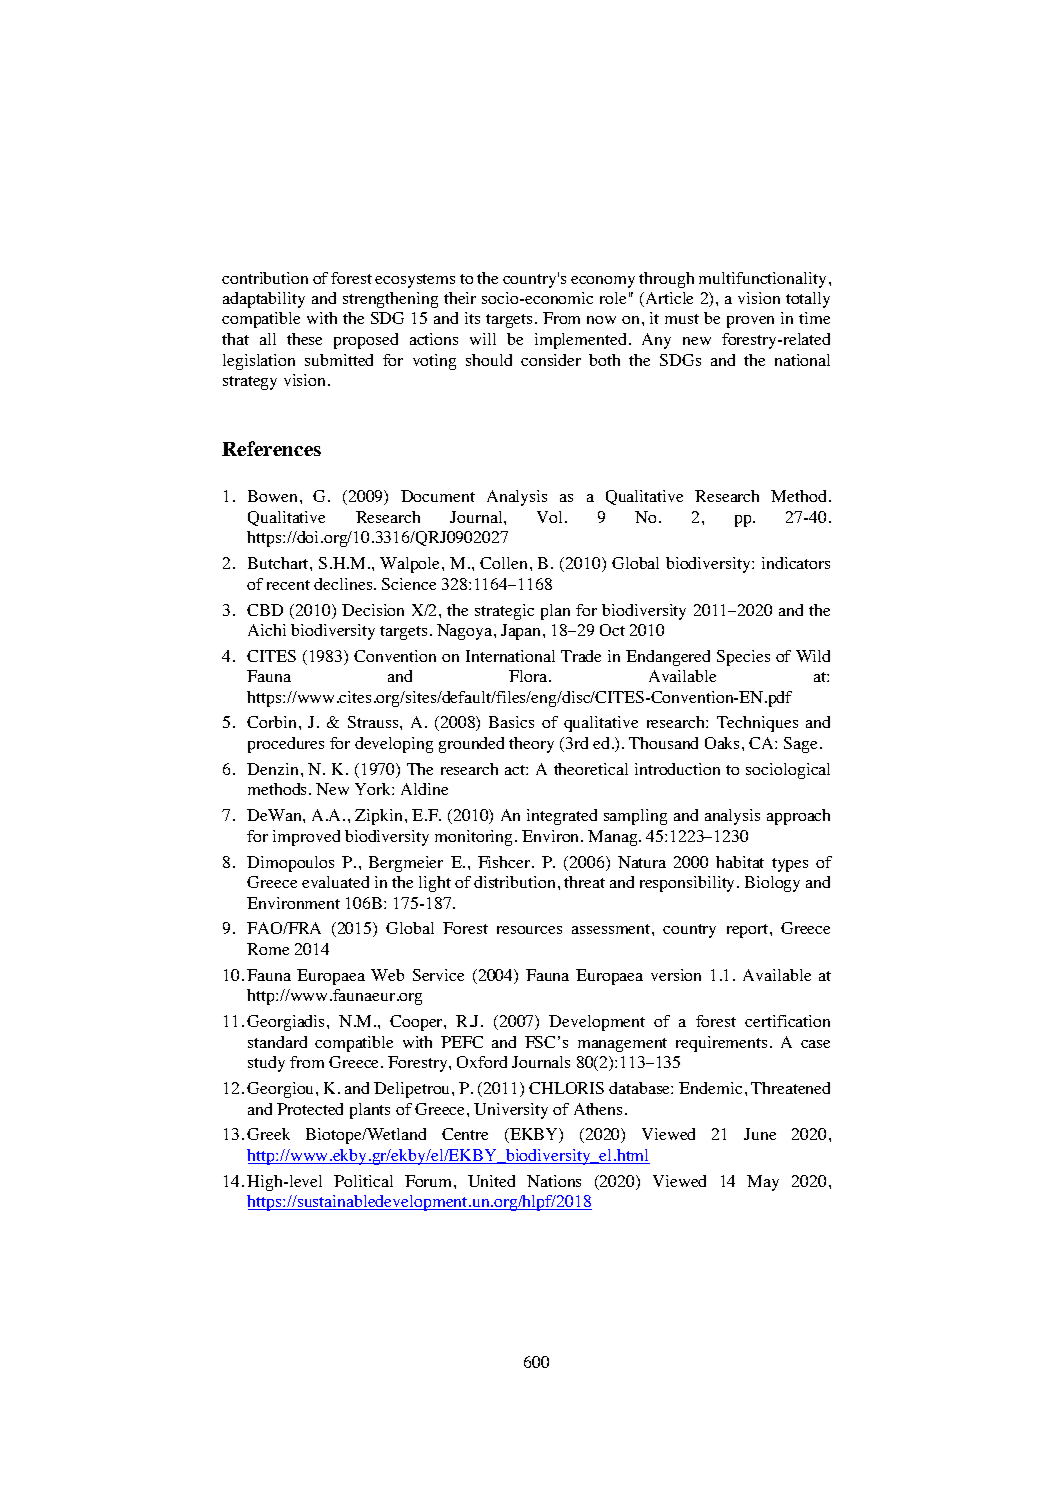  I want to click on resources, so click(529, 930).
